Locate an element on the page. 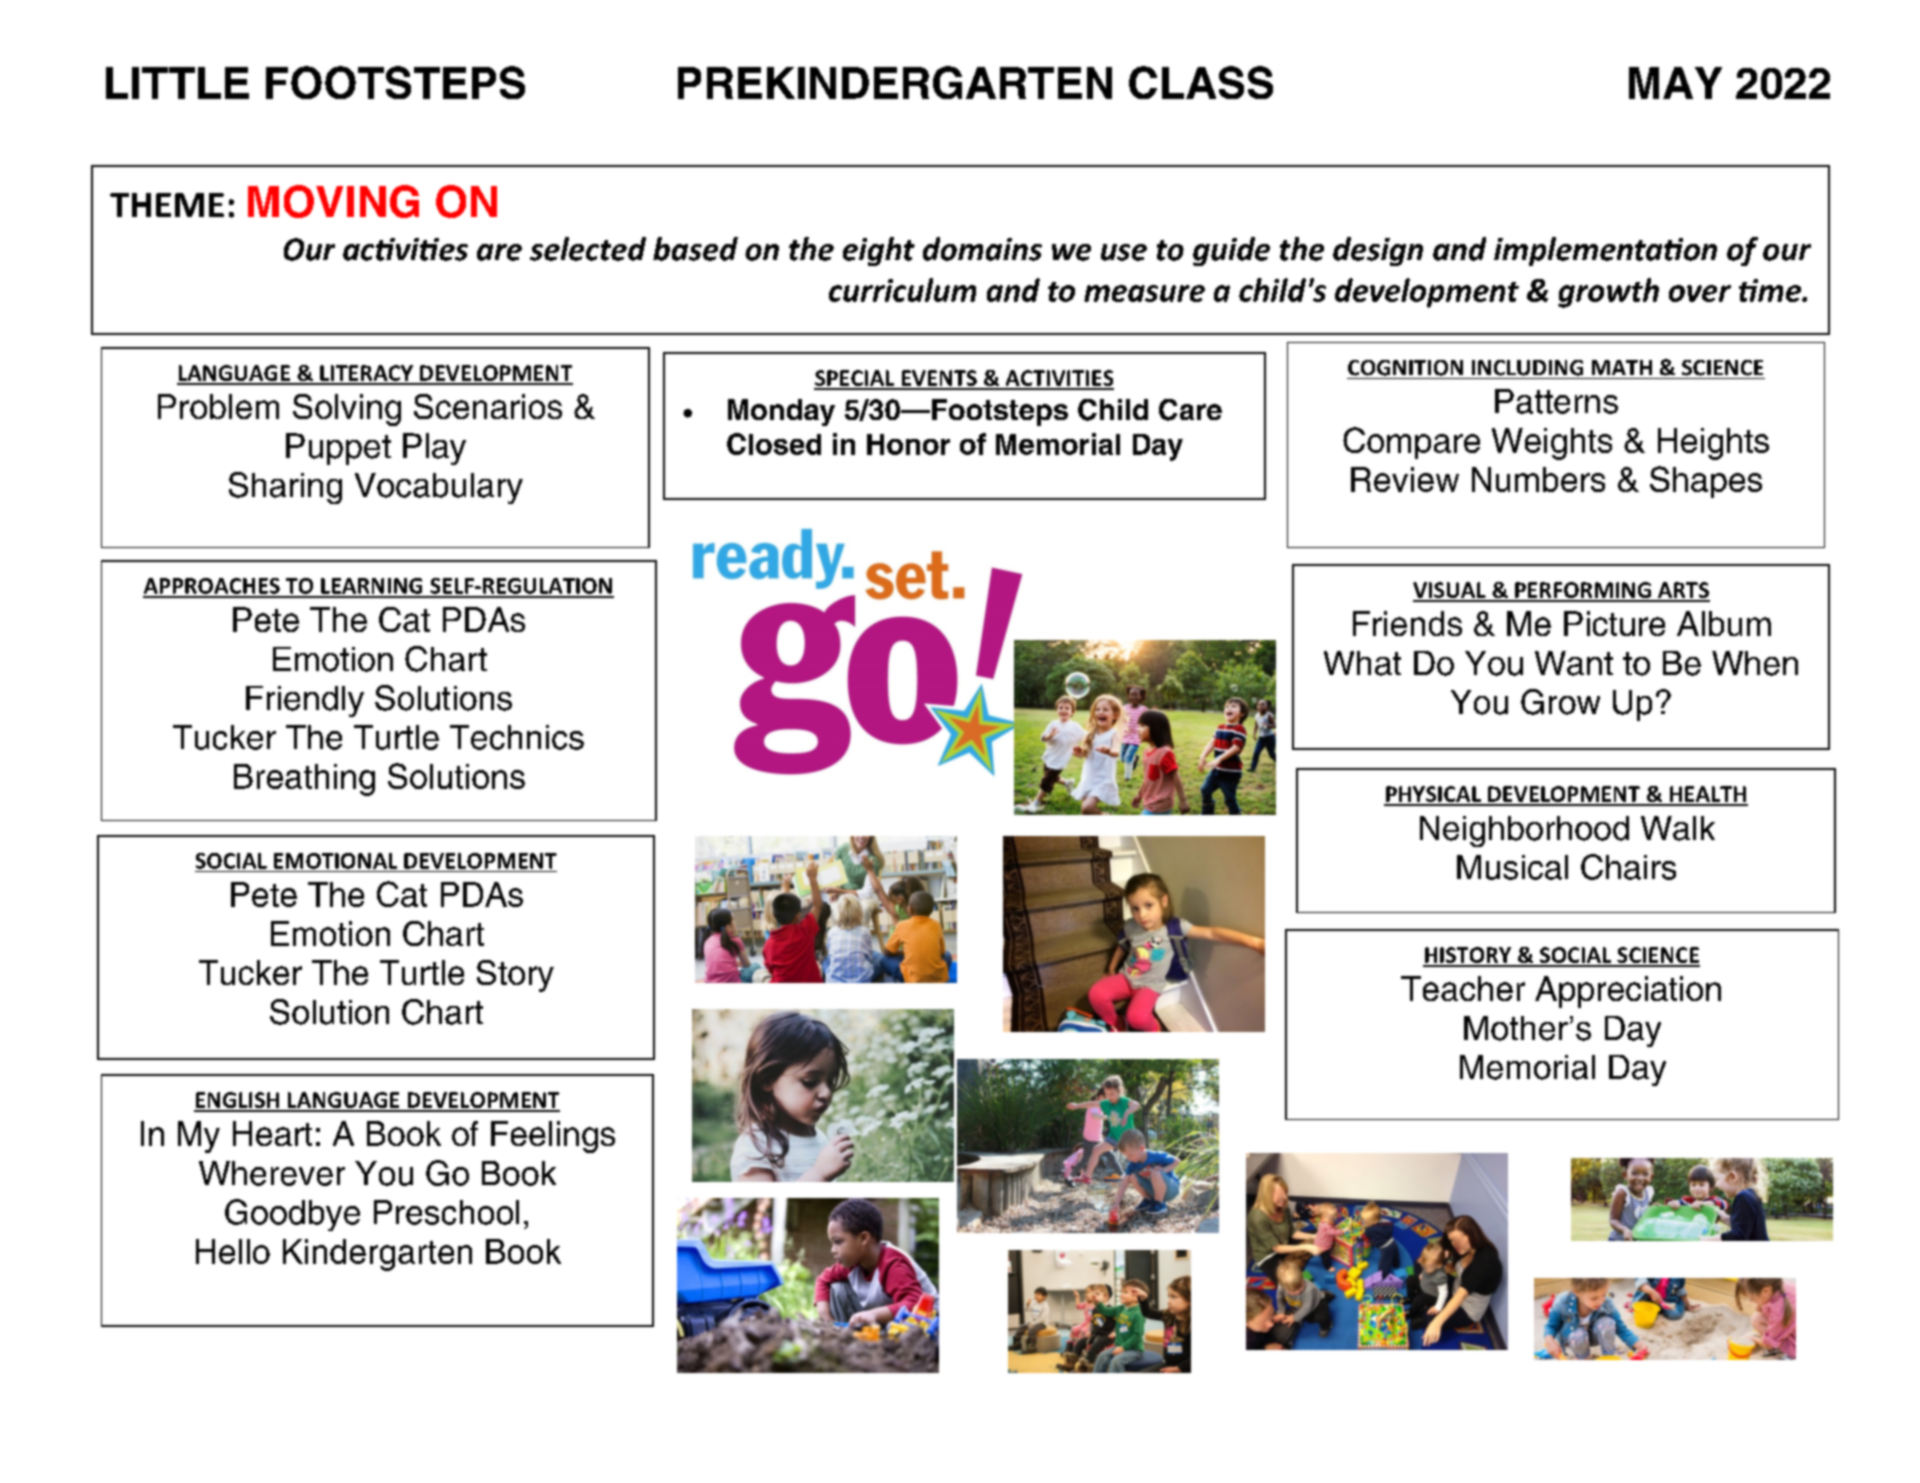  Appreciation is located at coordinates (1628, 992).
